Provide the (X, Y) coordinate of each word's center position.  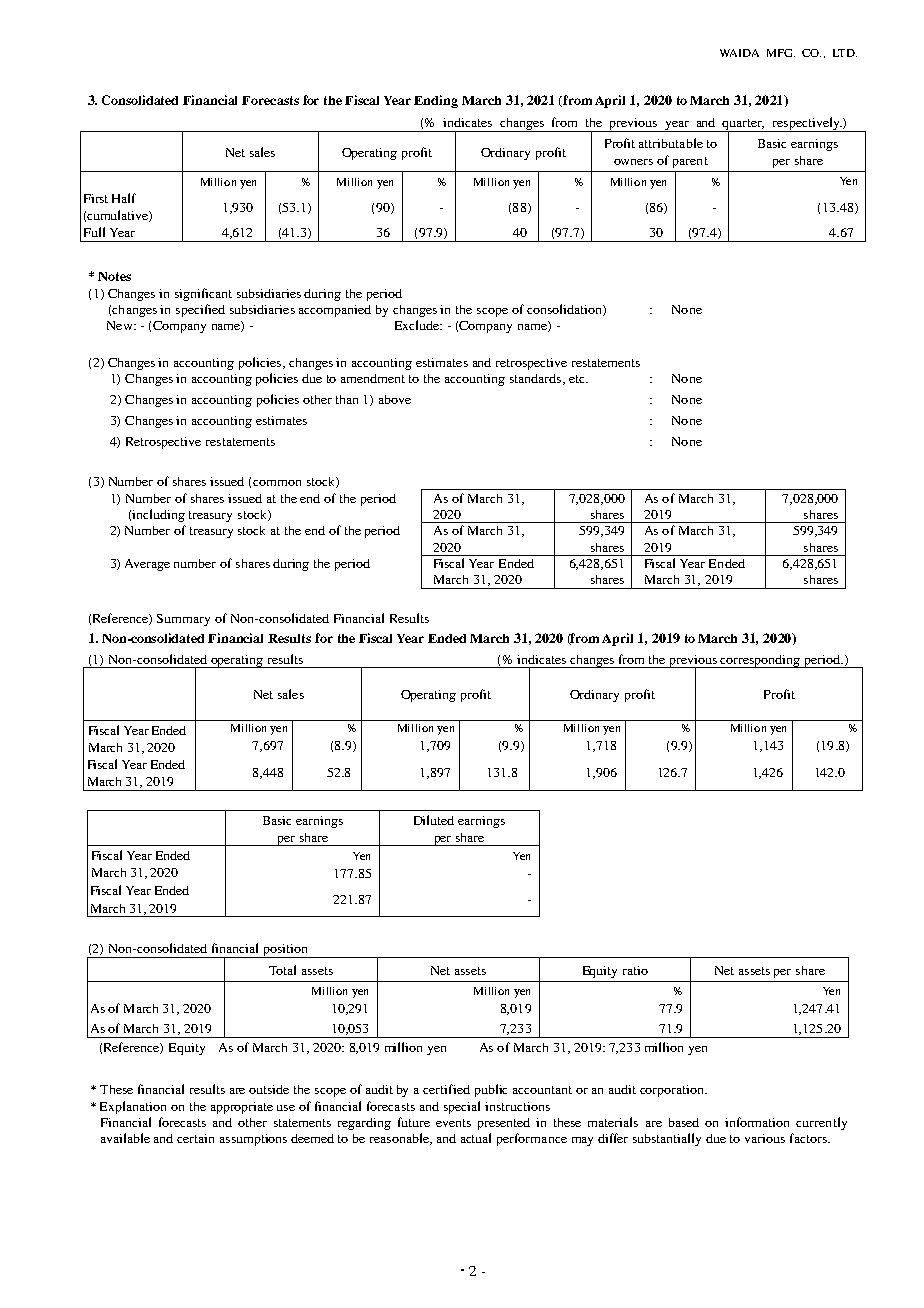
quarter (743, 126)
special (462, 1107)
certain (195, 1138)
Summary (183, 620)
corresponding (761, 661)
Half (124, 198)
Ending (436, 101)
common (277, 483)
